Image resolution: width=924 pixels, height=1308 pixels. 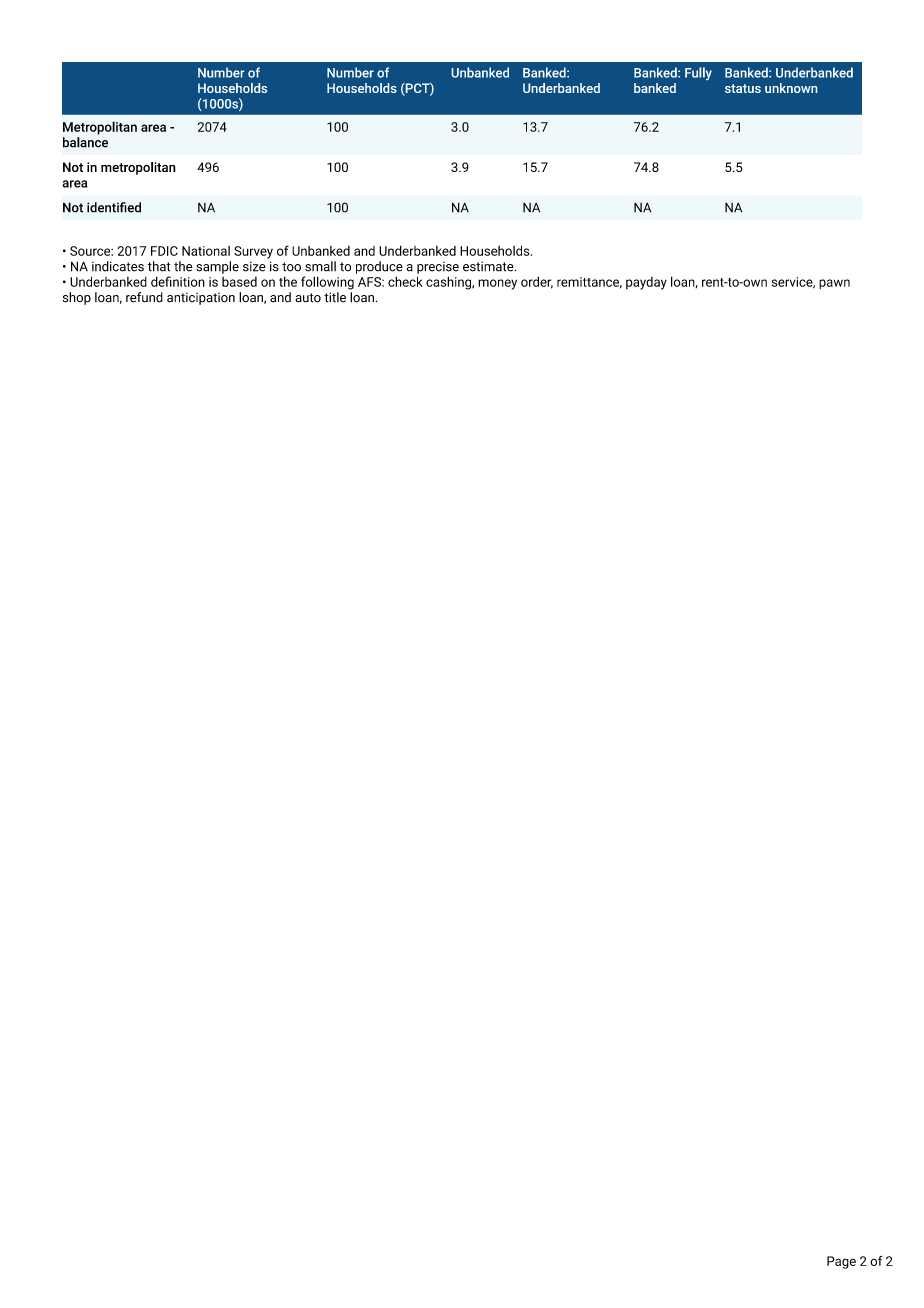 What do you see at coordinates (438, 268) in the image?
I see `precise` at bounding box center [438, 268].
